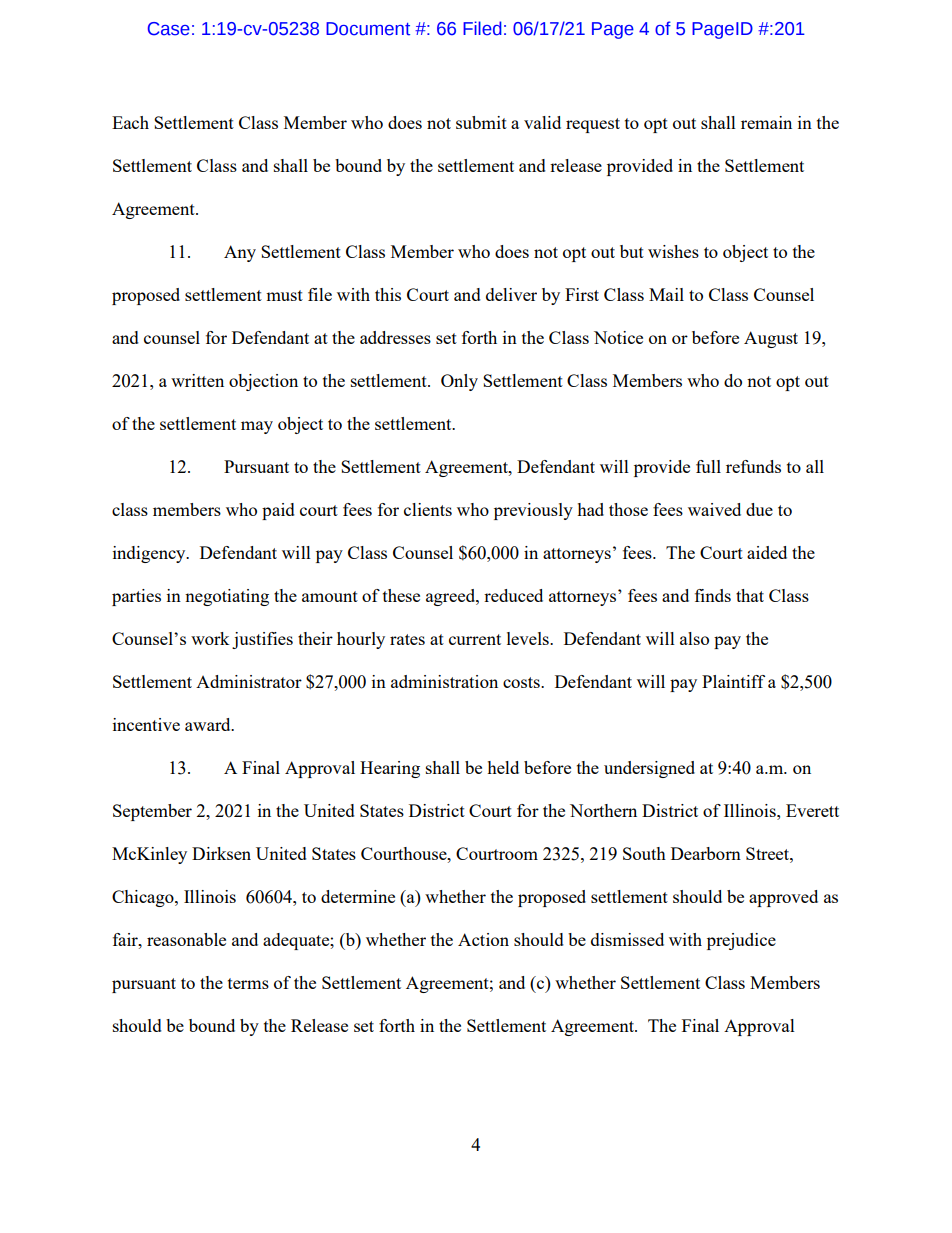 Image resolution: width=952 pixels, height=1233 pixels. I want to click on submit, so click(481, 122).
